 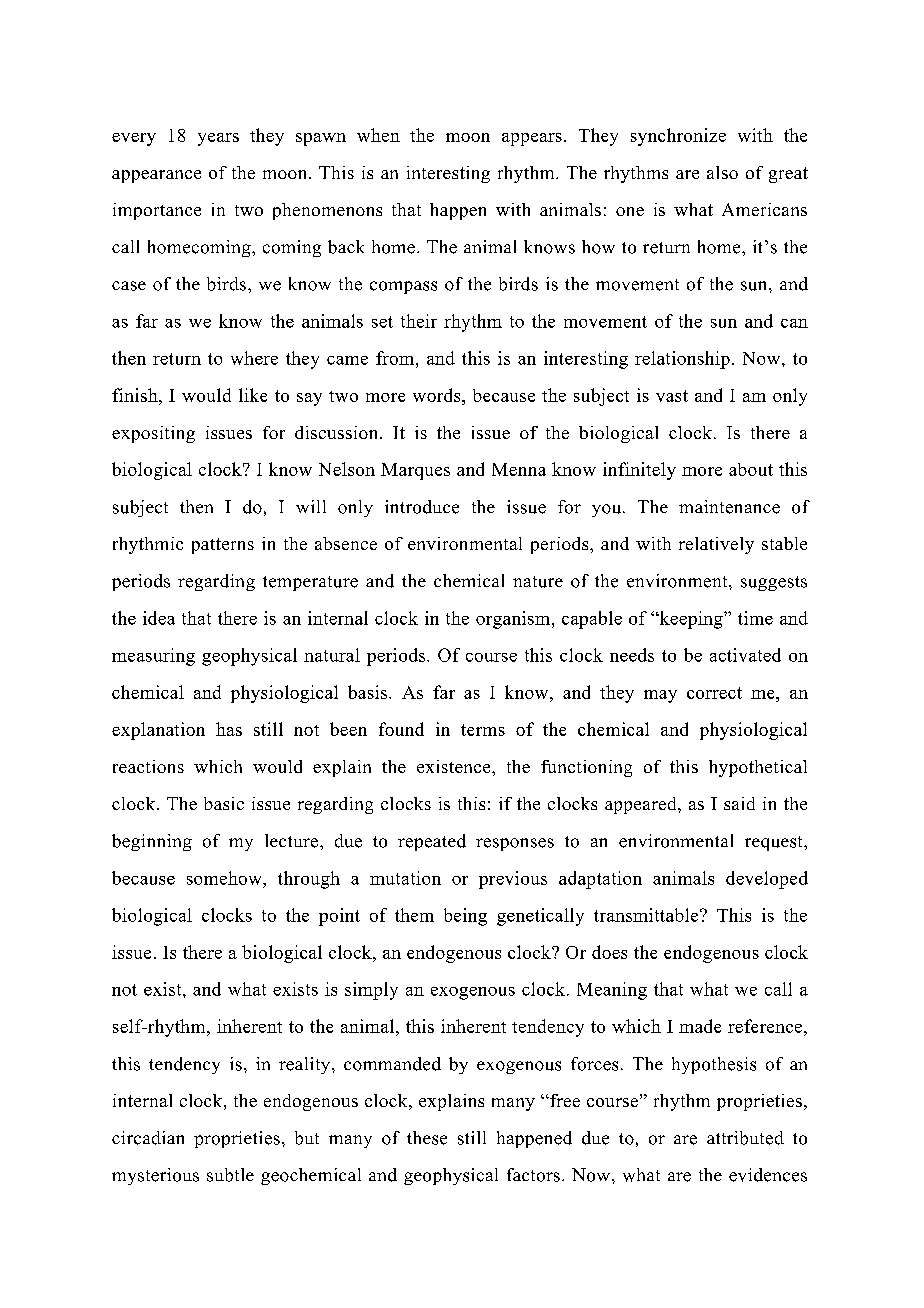 What do you see at coordinates (432, 842) in the page?
I see `repeated` at bounding box center [432, 842].
